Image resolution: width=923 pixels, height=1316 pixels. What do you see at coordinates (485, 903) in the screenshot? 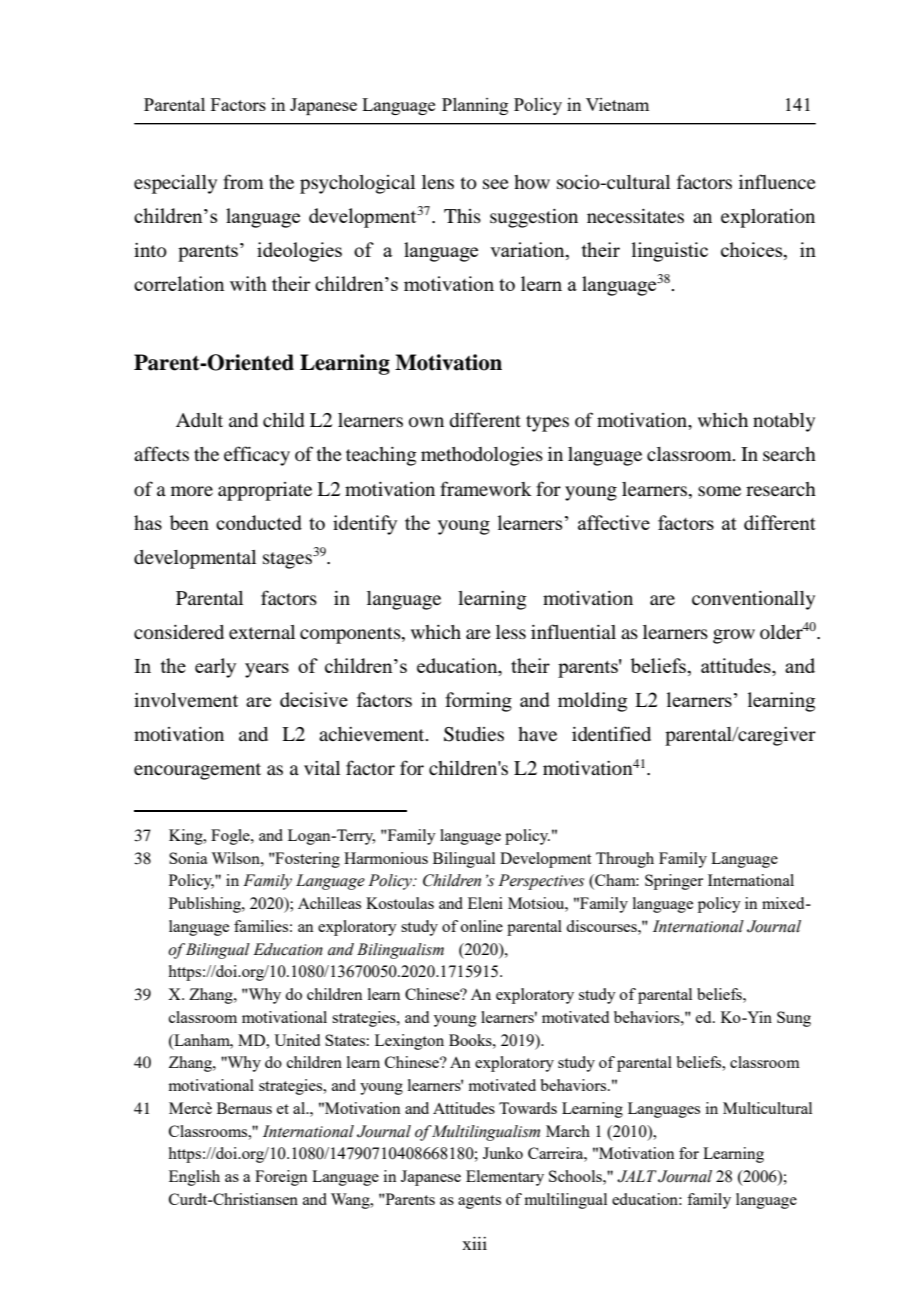
I see `Eleni` at bounding box center [485, 903].
